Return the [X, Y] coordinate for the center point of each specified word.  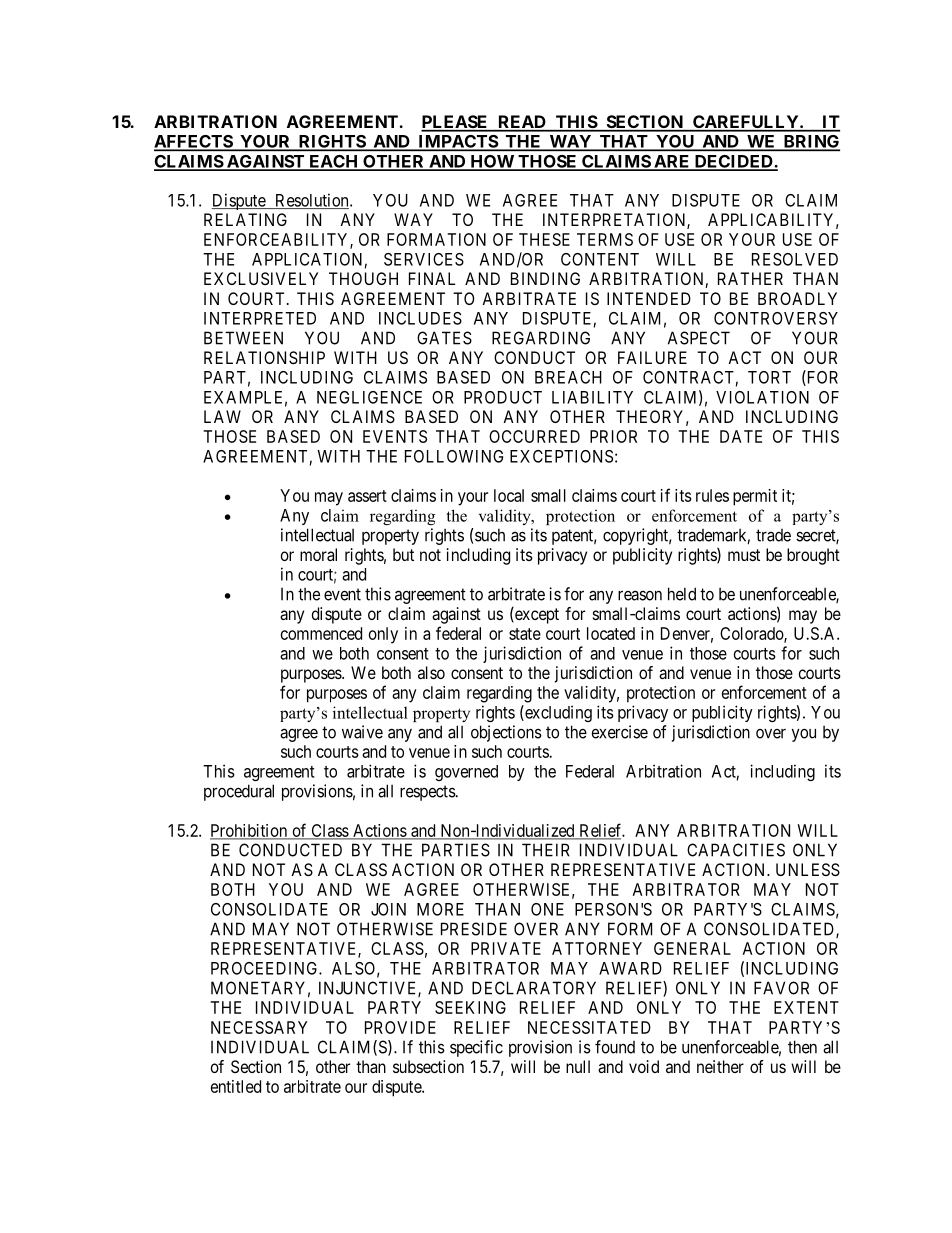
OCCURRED [534, 436]
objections [506, 733]
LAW [222, 416]
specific [476, 1048]
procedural [239, 792]
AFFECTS [194, 142]
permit [755, 497]
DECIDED [733, 162]
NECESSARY [259, 1027]
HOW [492, 162]
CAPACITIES [736, 850]
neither [720, 1066]
